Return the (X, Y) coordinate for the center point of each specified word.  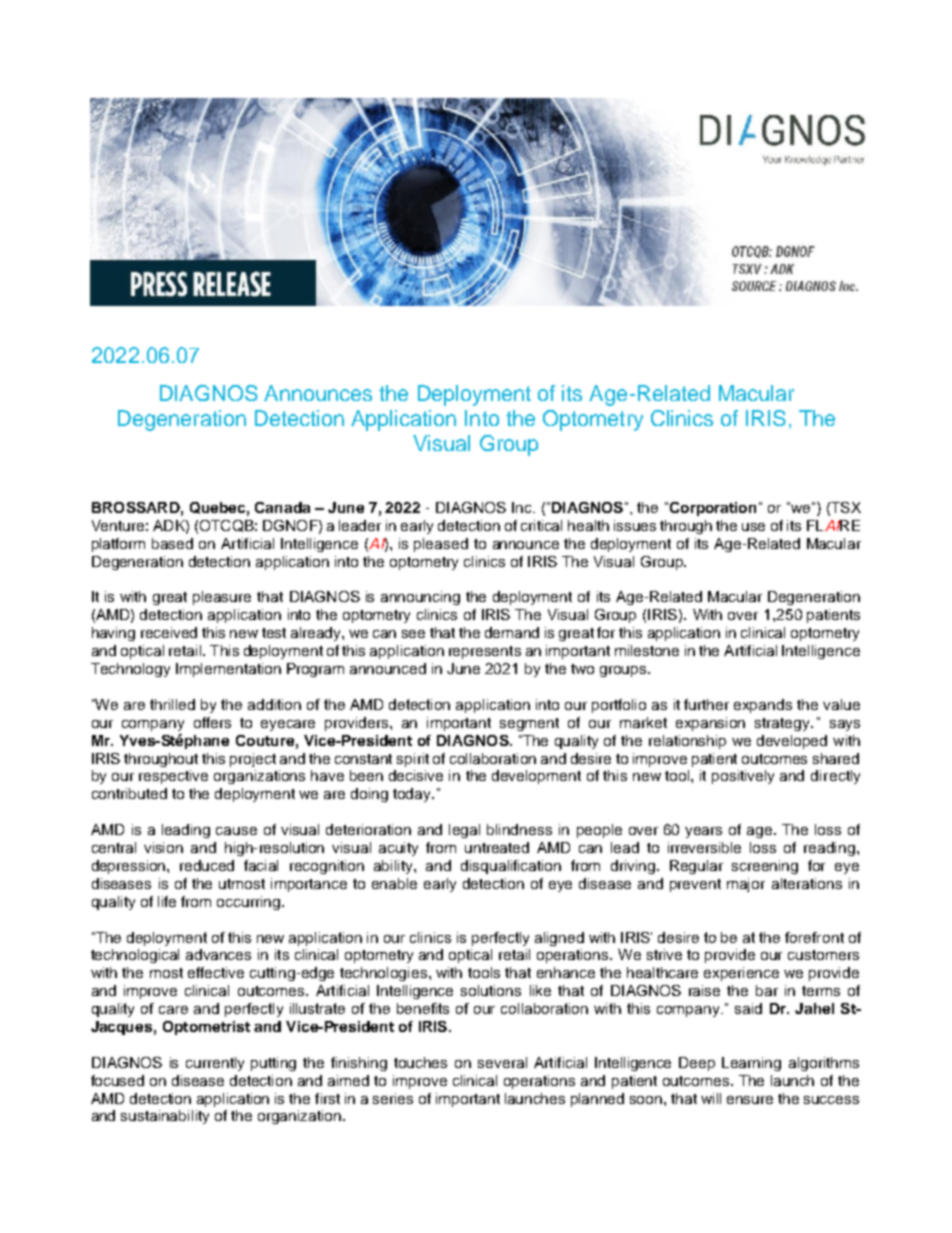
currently (215, 1064)
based (172, 543)
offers (212, 722)
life (167, 901)
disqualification (511, 867)
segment (529, 724)
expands (763, 706)
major (746, 885)
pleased (441, 545)
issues (635, 525)
